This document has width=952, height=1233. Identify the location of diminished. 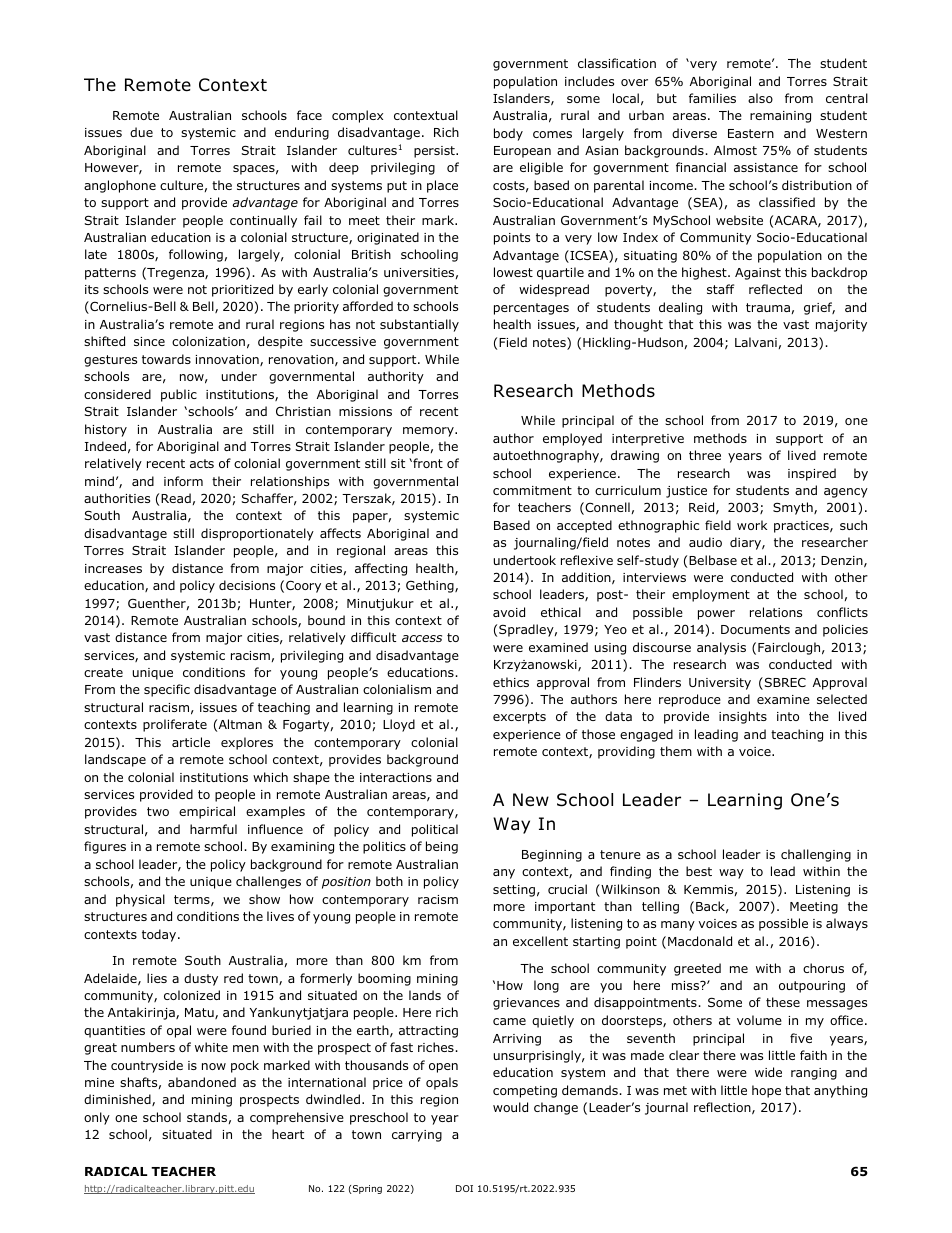
(118, 1100).
